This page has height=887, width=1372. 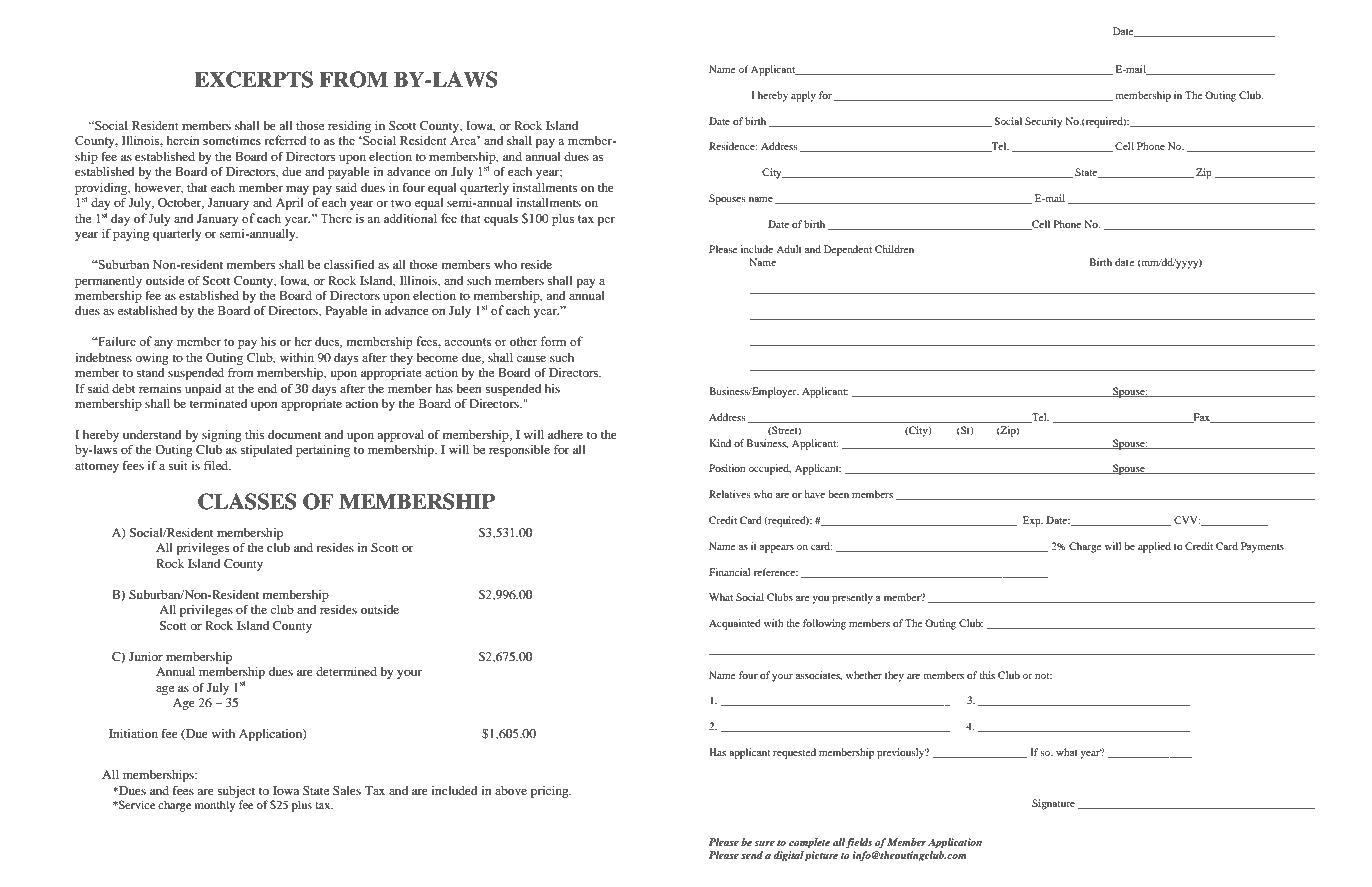 What do you see at coordinates (764, 843) in the page?
I see `sure` at bounding box center [764, 843].
